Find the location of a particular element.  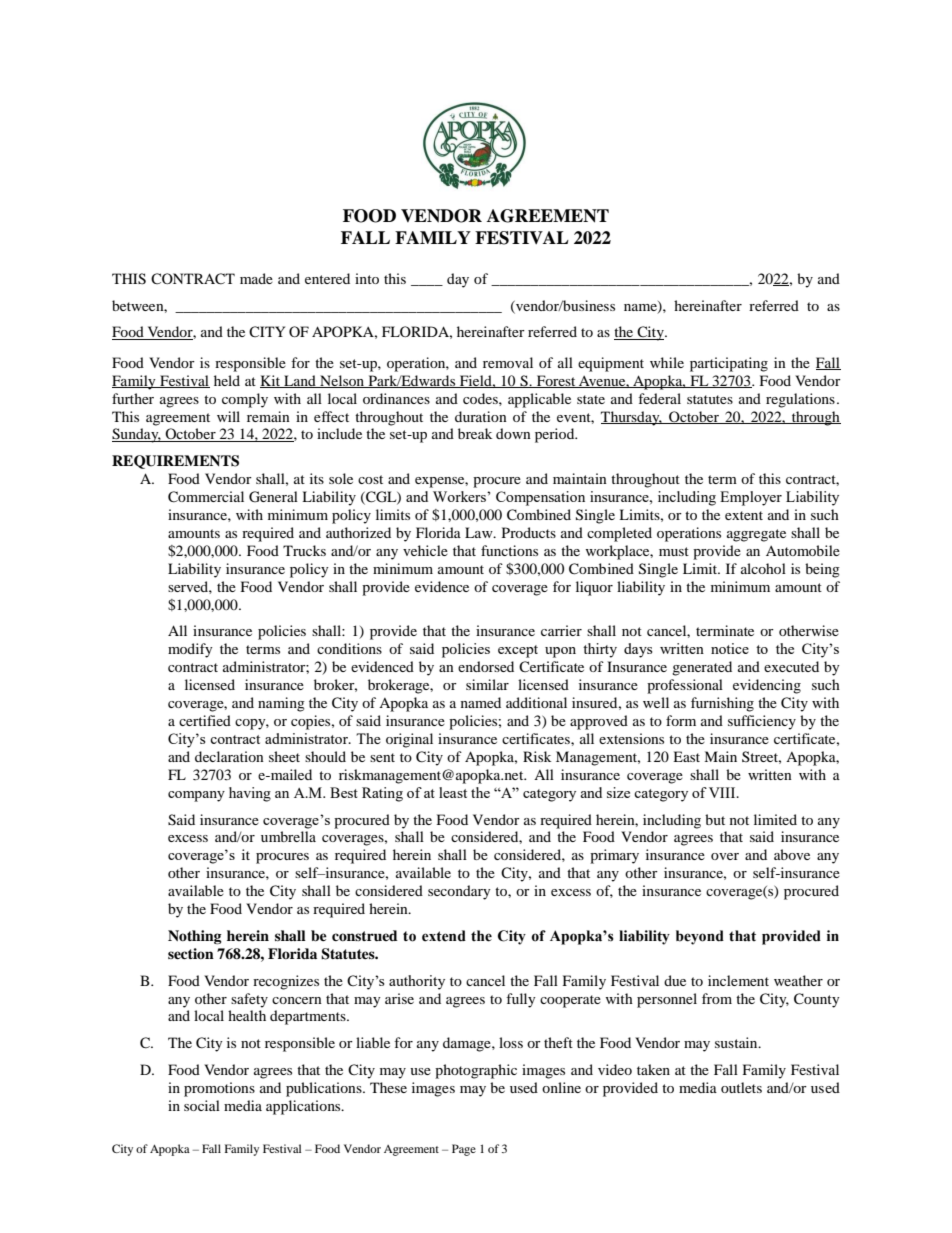

social is located at coordinates (202, 1105).
